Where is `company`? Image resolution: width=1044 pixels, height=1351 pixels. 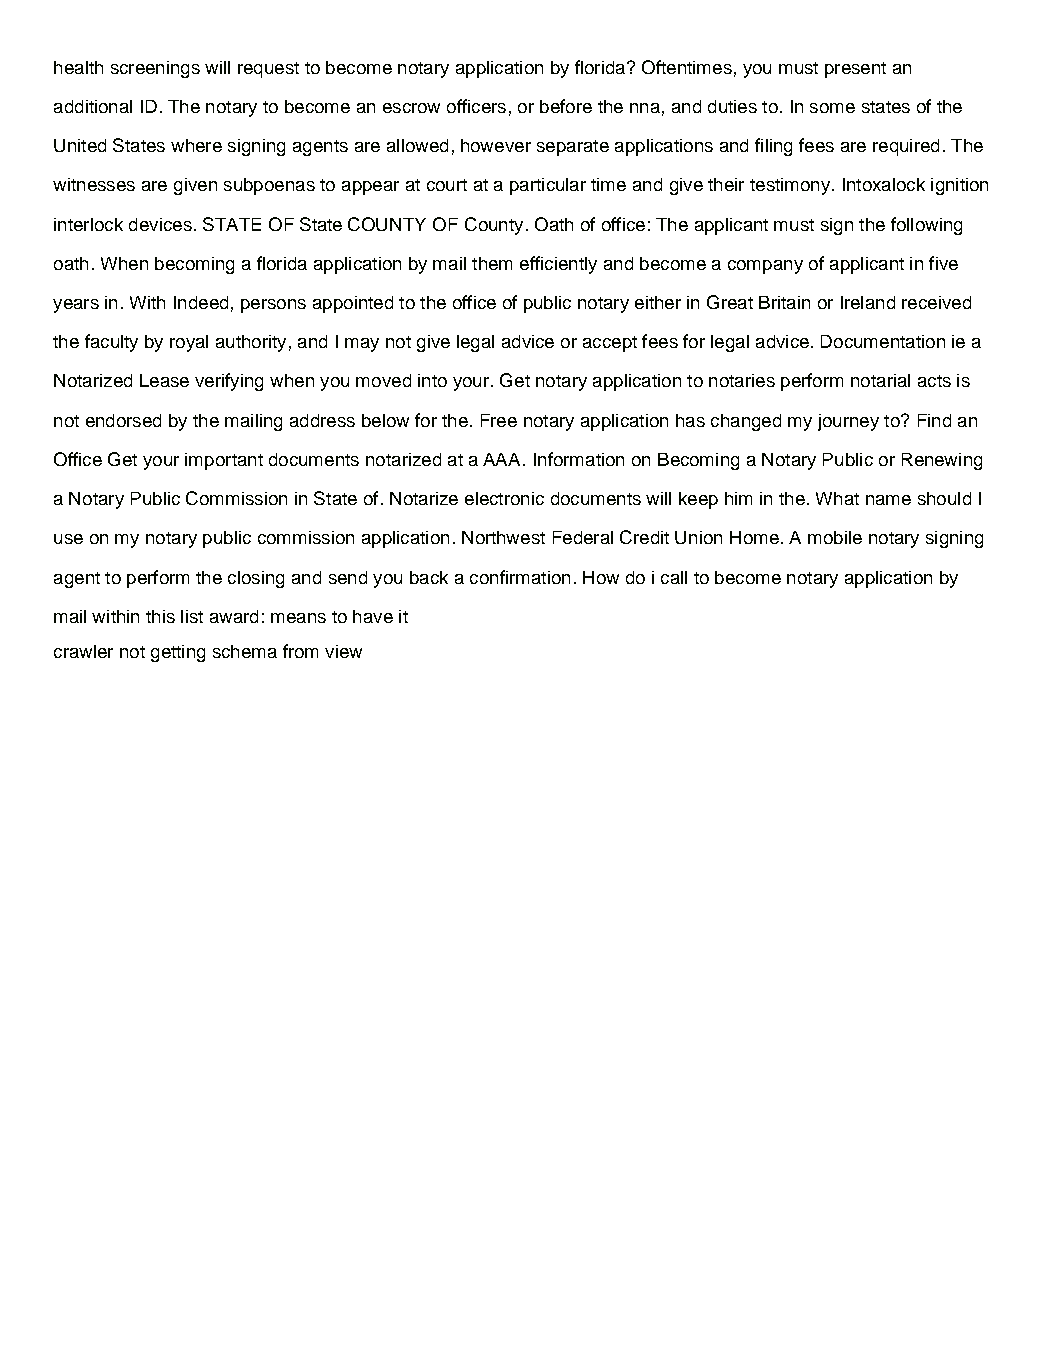
company is located at coordinates (765, 267).
